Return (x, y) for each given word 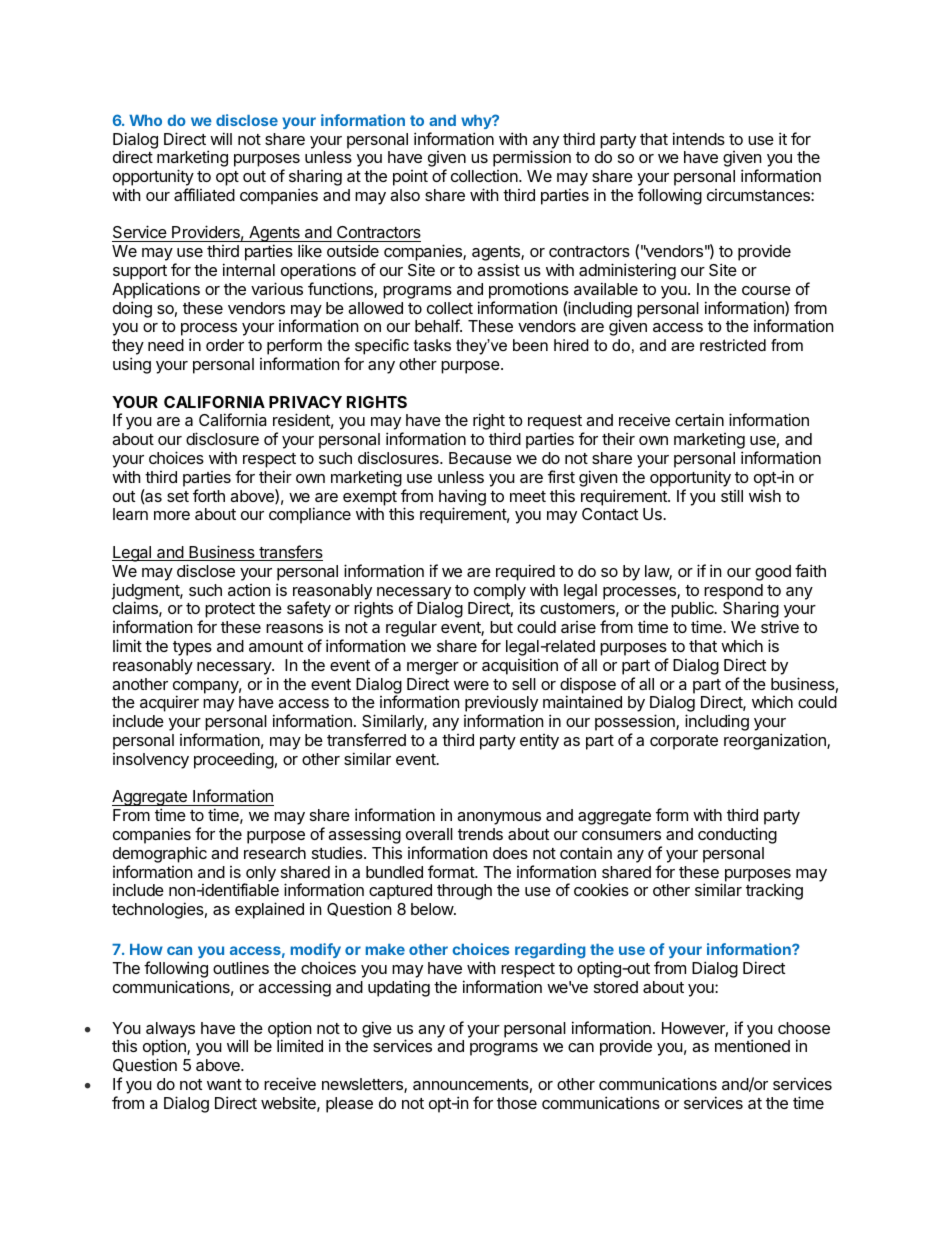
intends (699, 138)
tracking (774, 891)
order (225, 345)
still (732, 496)
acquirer (169, 703)
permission (532, 158)
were (471, 685)
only (260, 875)
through (464, 892)
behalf (438, 325)
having (462, 498)
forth (209, 495)
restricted (733, 345)
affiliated (204, 194)
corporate (684, 742)
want (224, 1084)
